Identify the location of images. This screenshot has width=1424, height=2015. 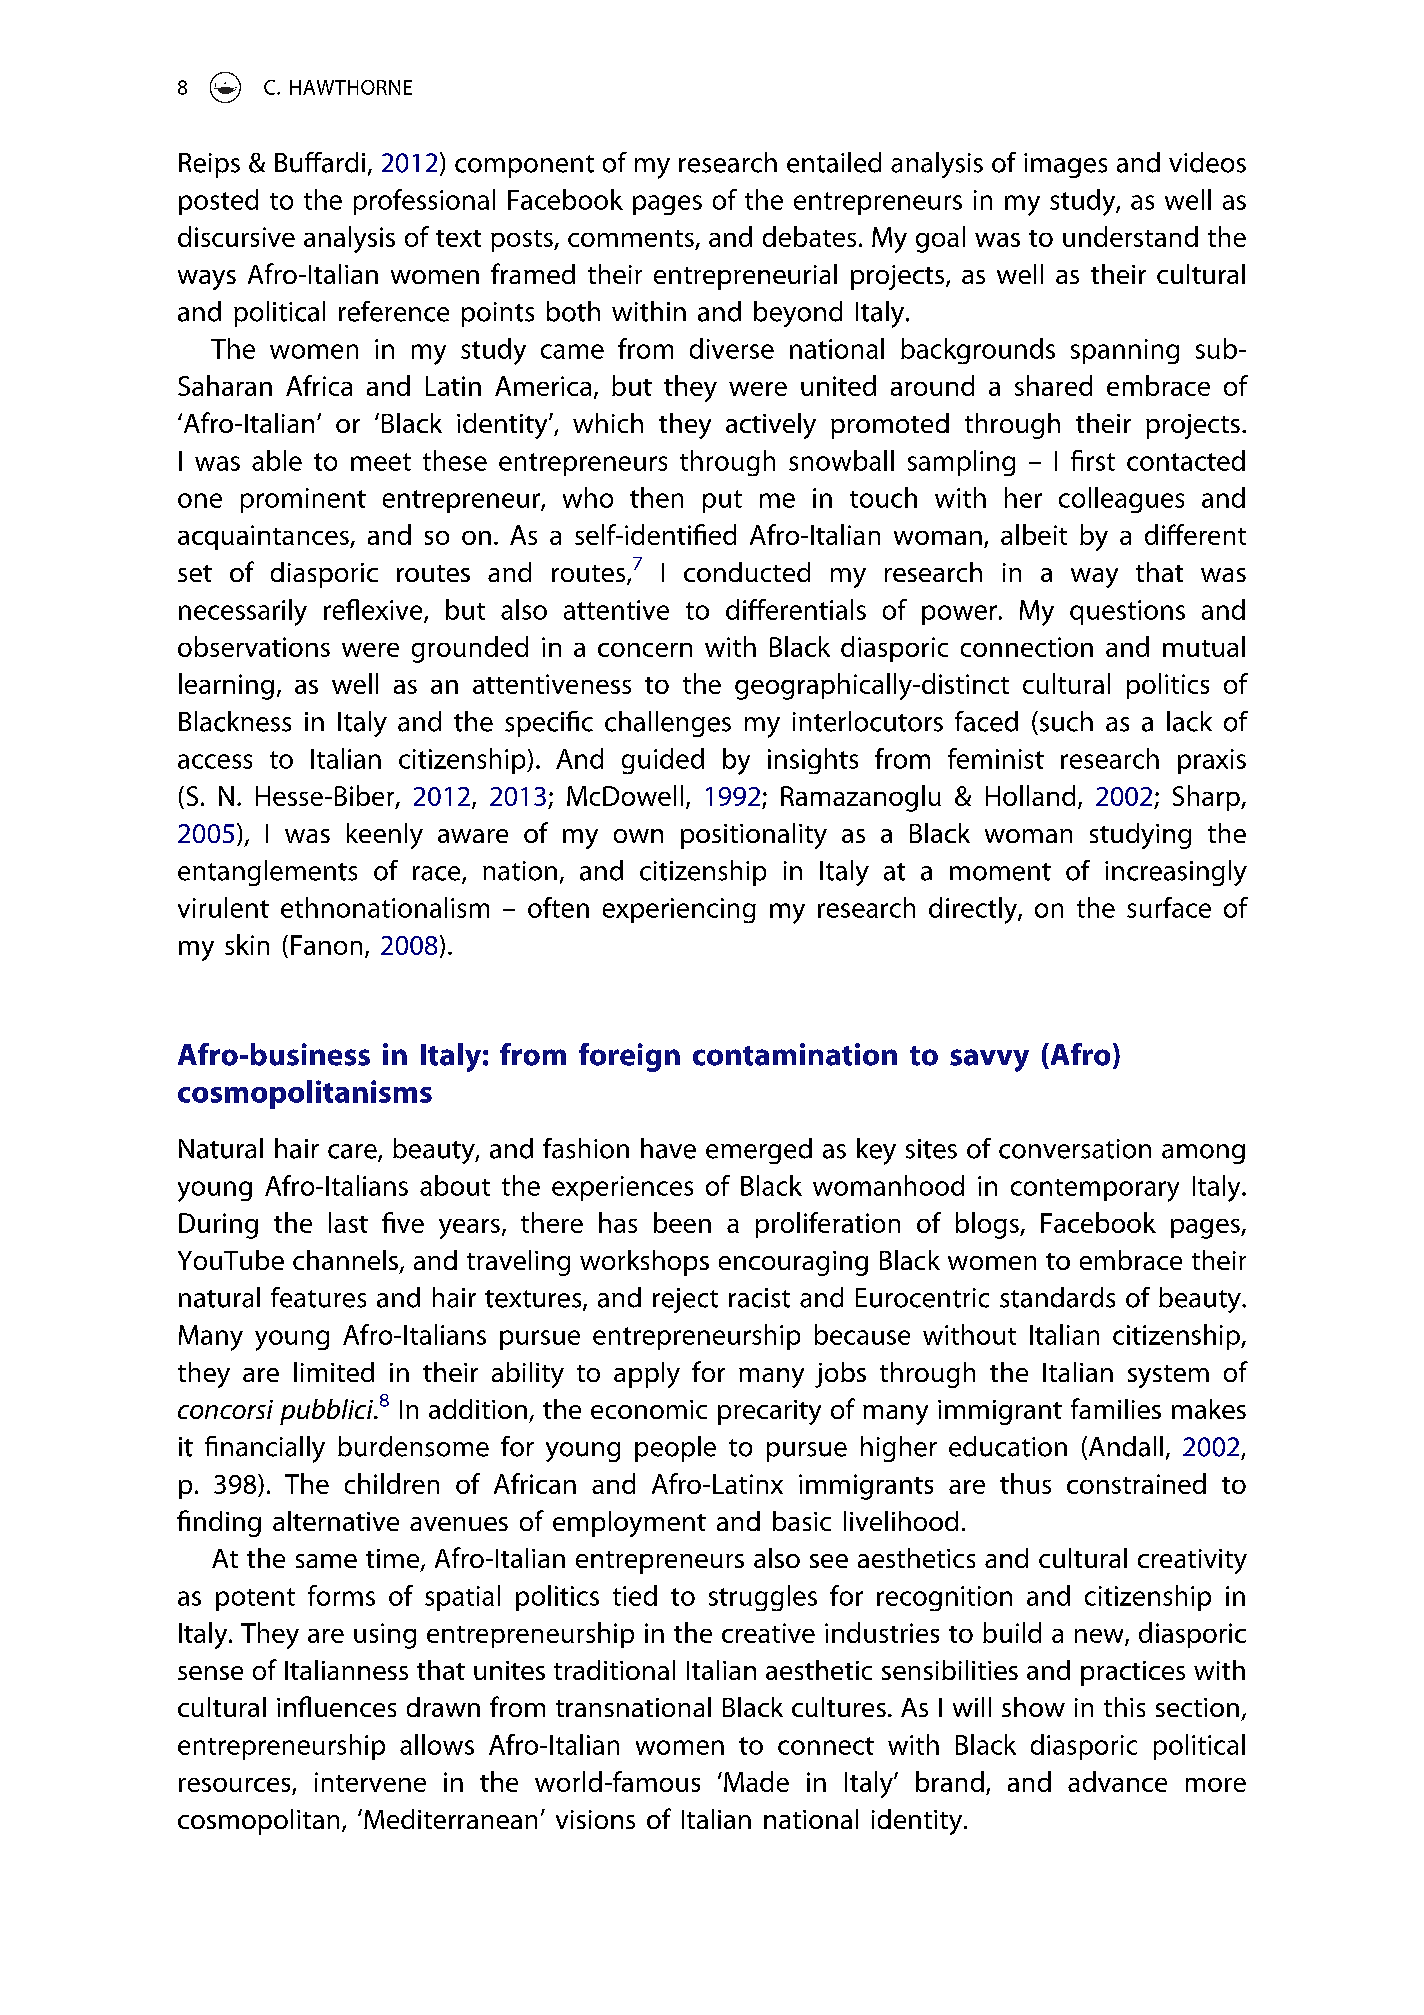
(1065, 165).
